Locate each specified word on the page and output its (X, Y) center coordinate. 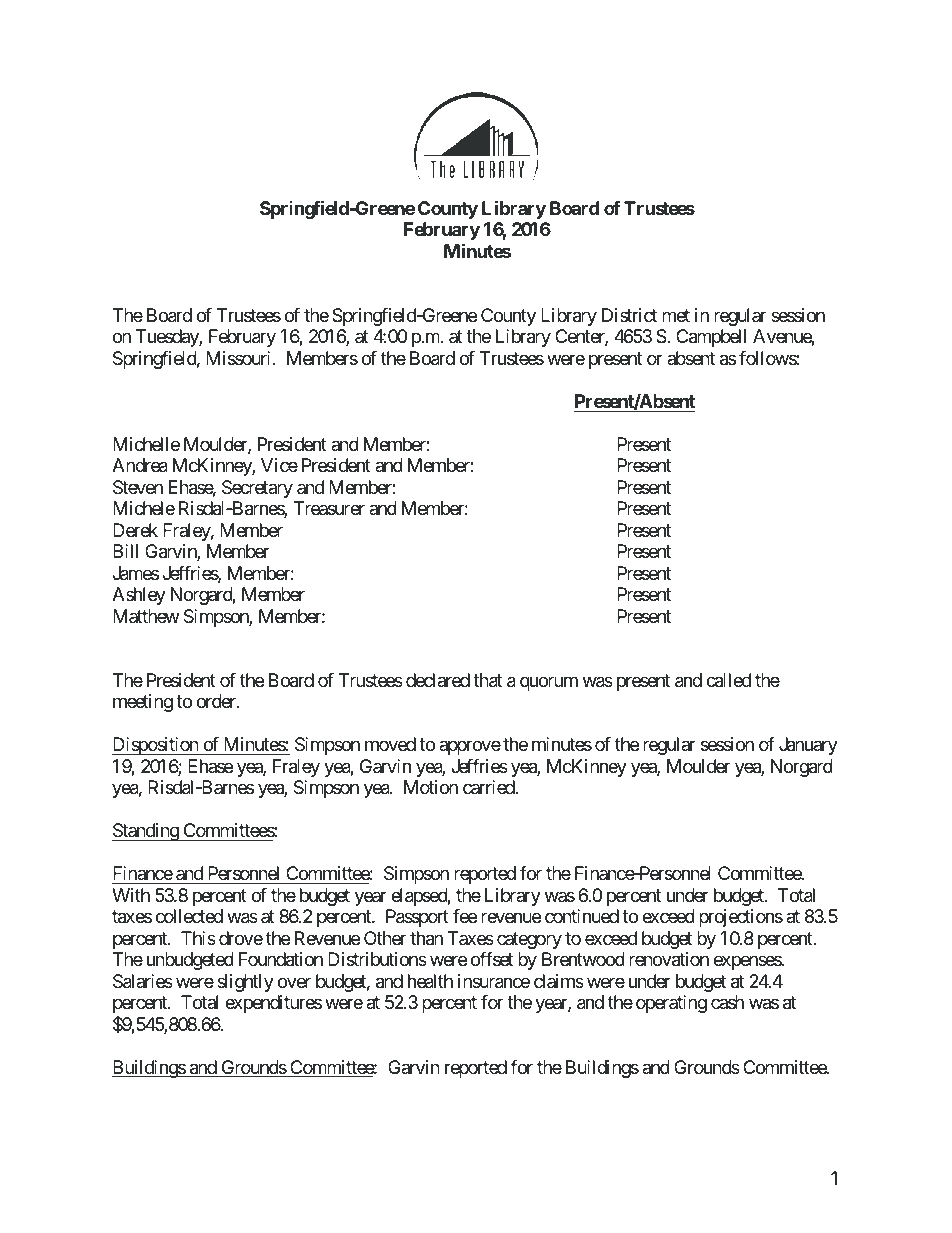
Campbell (711, 338)
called (728, 680)
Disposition (156, 746)
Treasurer (329, 508)
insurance (494, 981)
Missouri (240, 358)
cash (727, 1002)
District (629, 315)
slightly (245, 983)
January (808, 746)
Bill (125, 551)
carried (489, 787)
